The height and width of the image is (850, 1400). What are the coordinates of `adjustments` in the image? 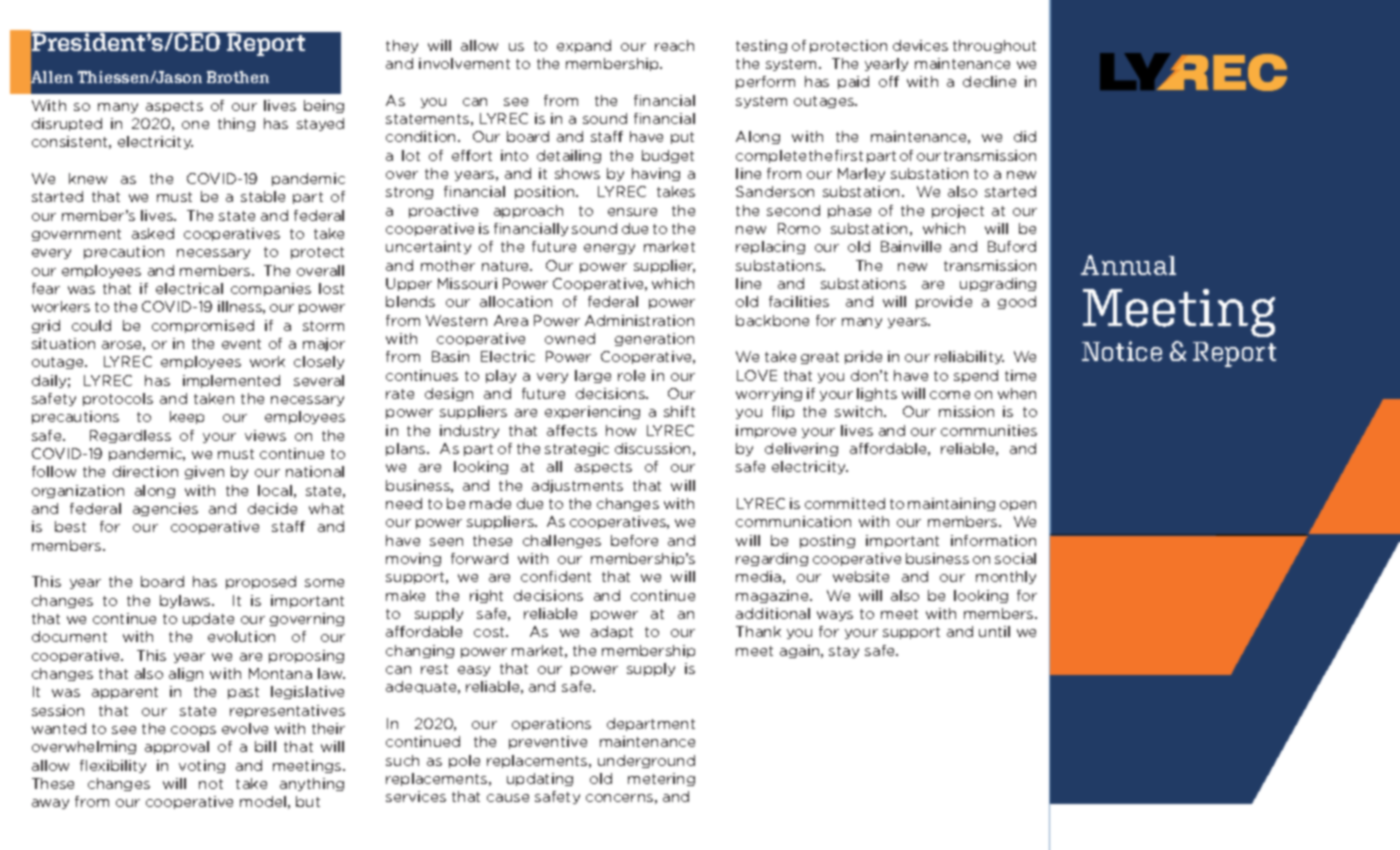 It's located at (577, 486).
